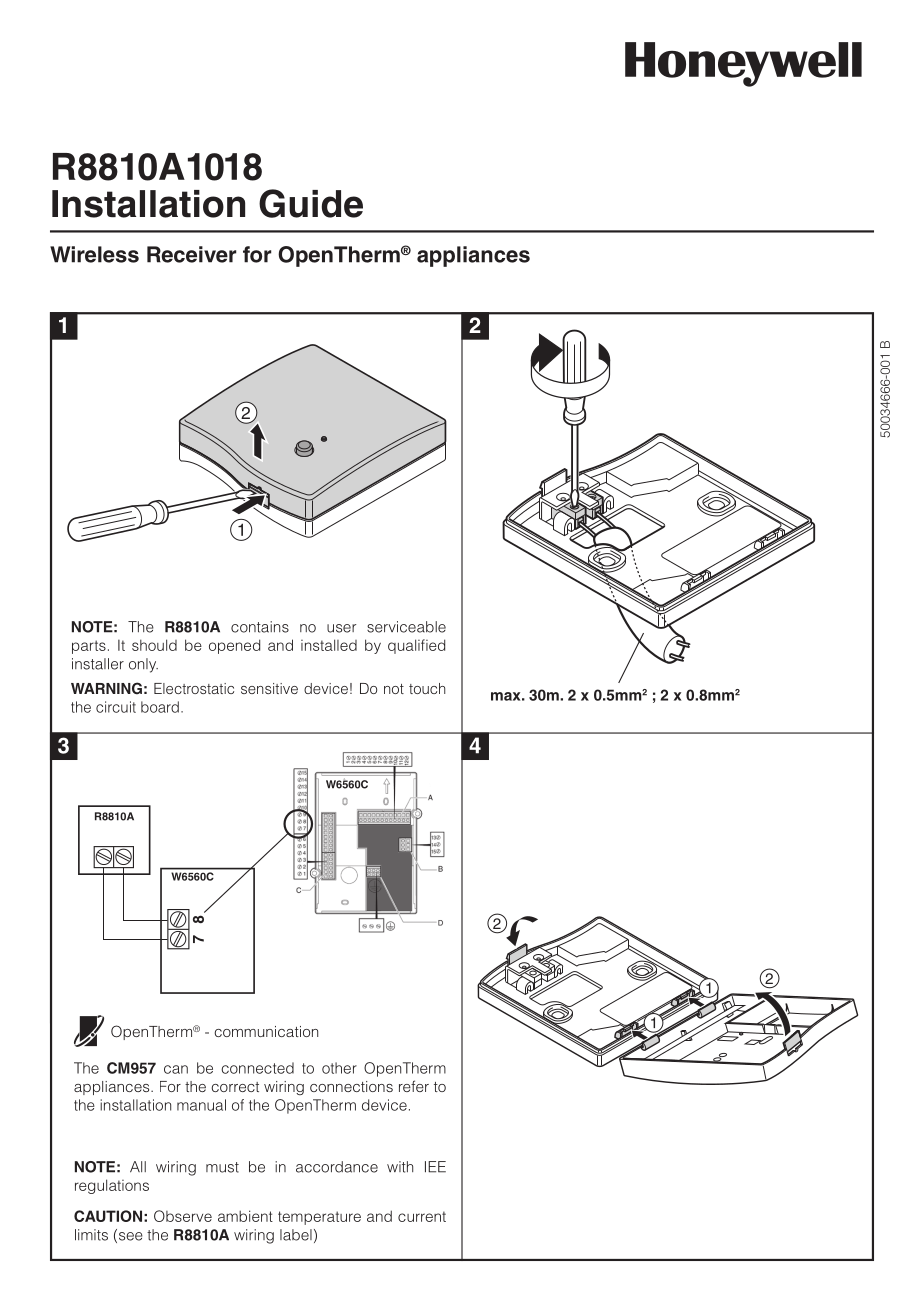 The image size is (924, 1311). What do you see at coordinates (116, 707) in the screenshot?
I see `circuit` at bounding box center [116, 707].
